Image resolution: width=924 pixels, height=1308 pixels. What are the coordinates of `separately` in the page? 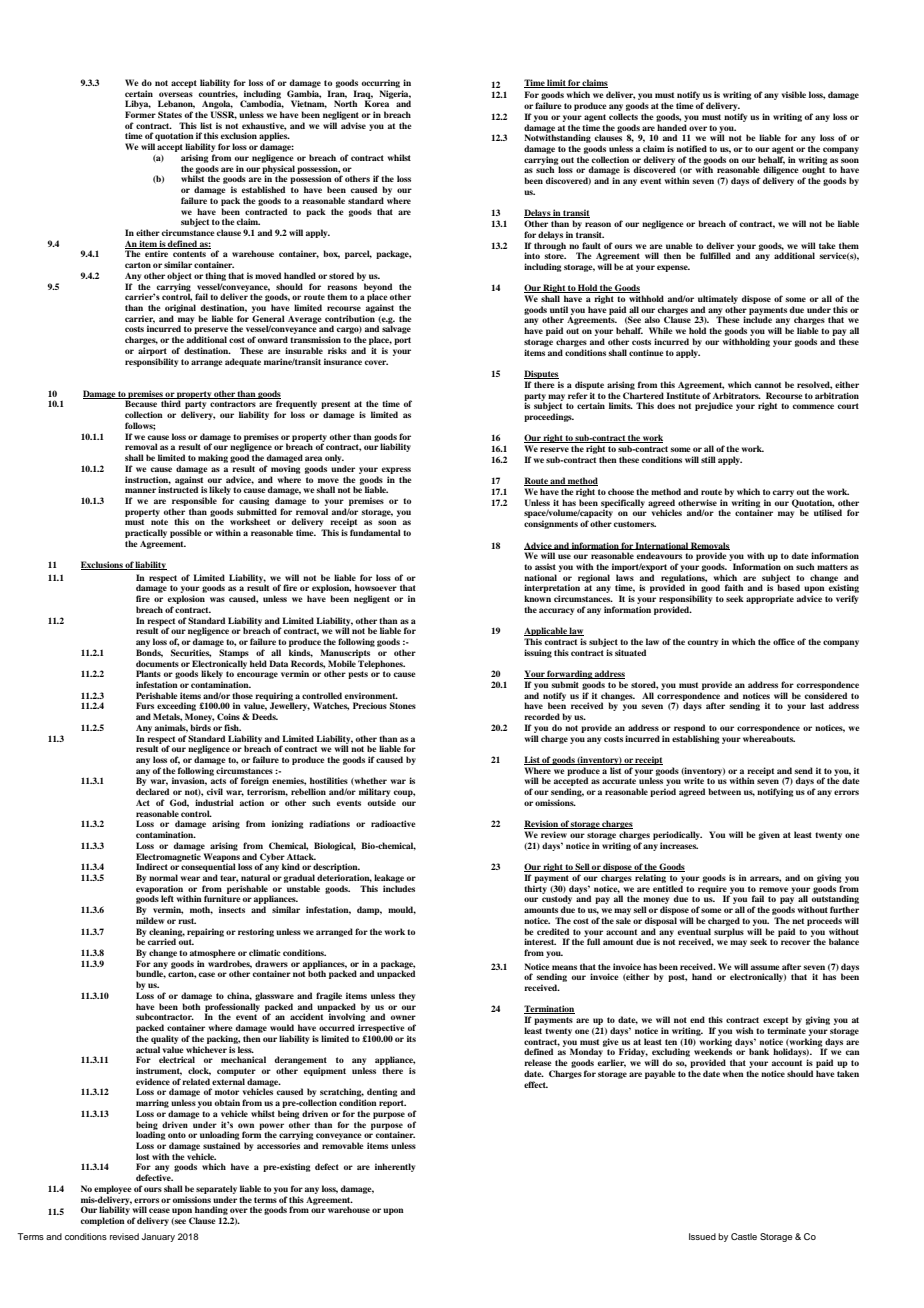 It's located at (216, 1189).
